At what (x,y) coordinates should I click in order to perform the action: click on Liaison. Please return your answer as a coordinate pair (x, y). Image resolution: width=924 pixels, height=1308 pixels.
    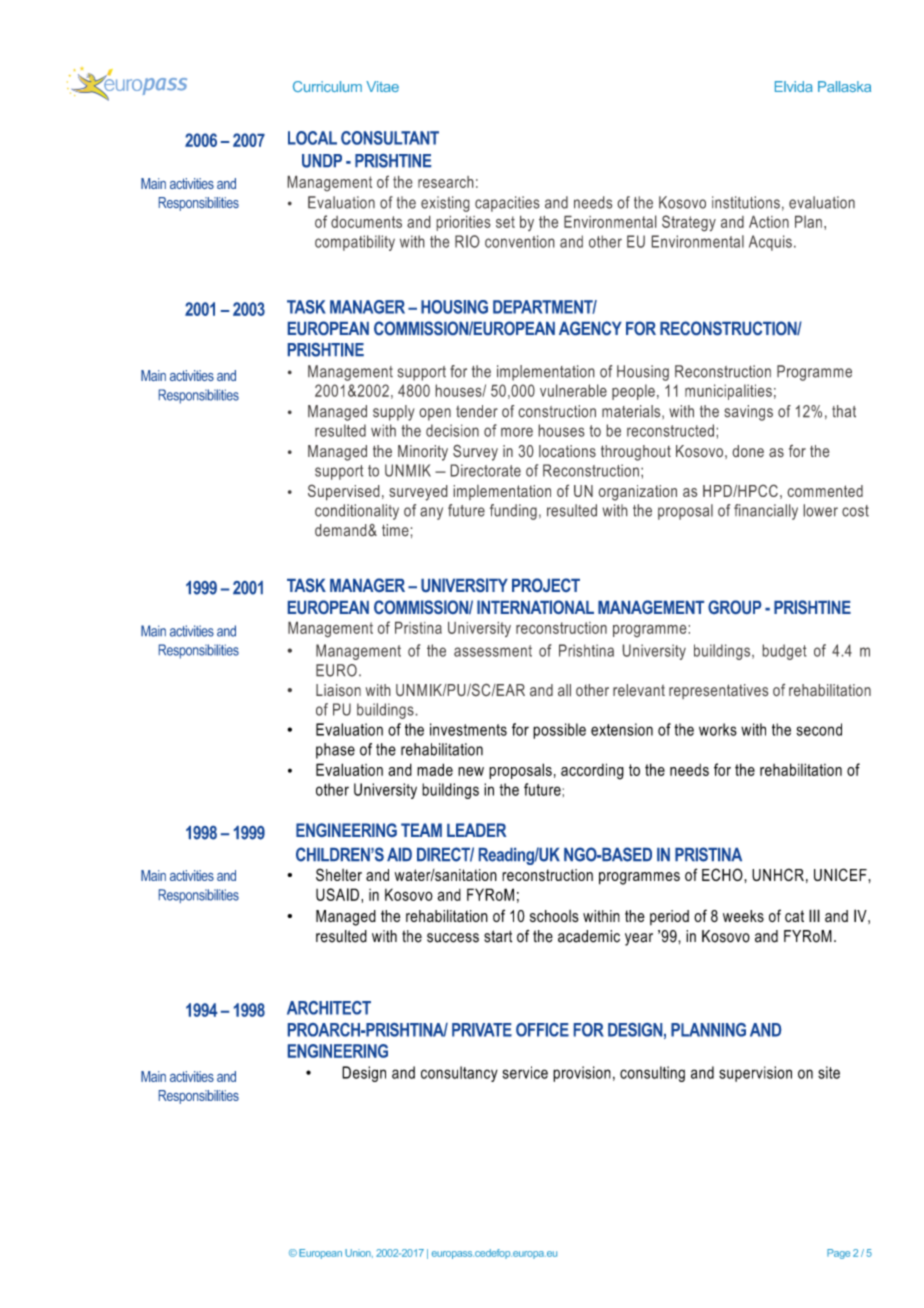
    Looking at the image, I should click on (338, 690).
